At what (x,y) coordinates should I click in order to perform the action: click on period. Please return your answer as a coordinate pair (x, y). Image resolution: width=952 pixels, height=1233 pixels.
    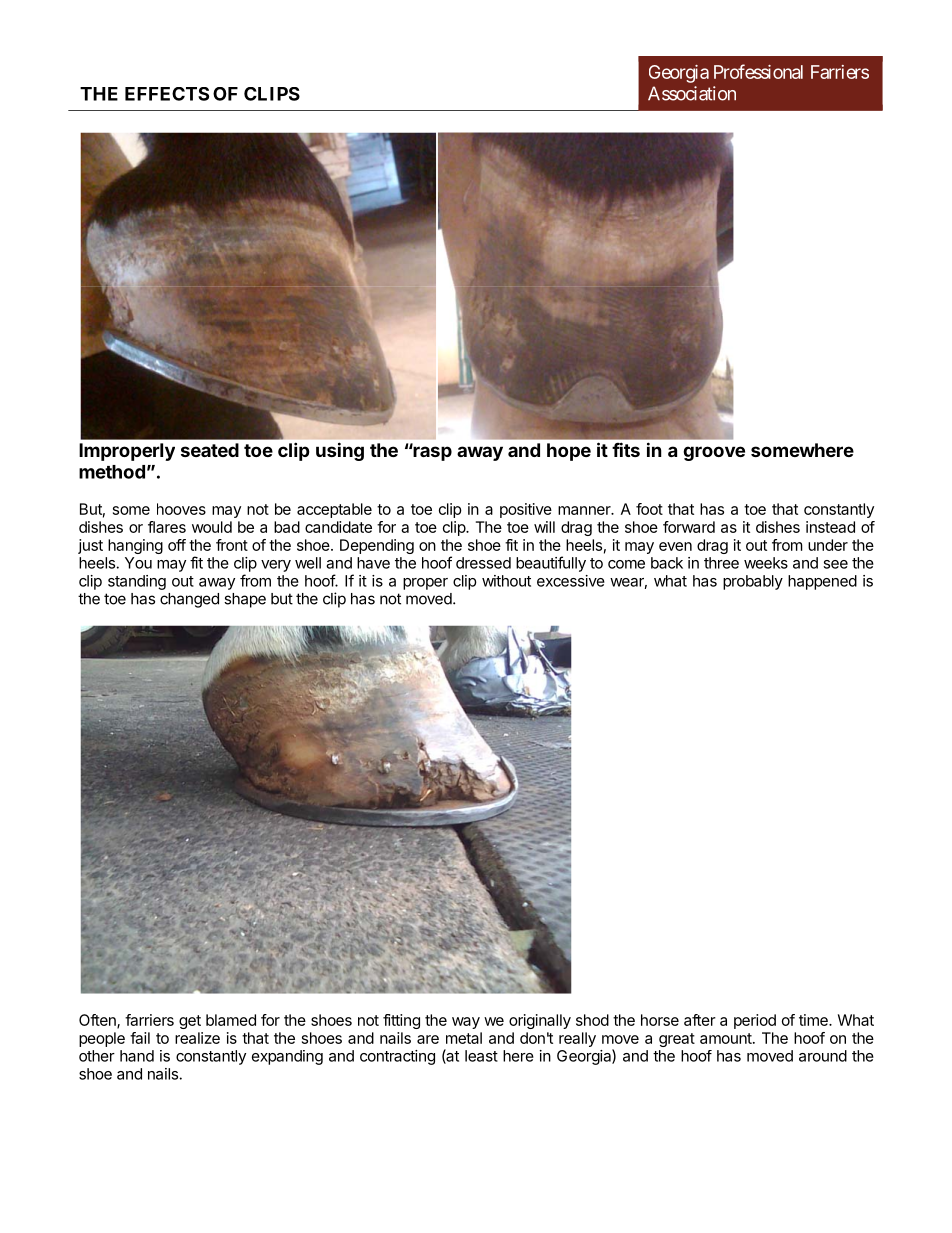
    Looking at the image, I should click on (755, 1021).
